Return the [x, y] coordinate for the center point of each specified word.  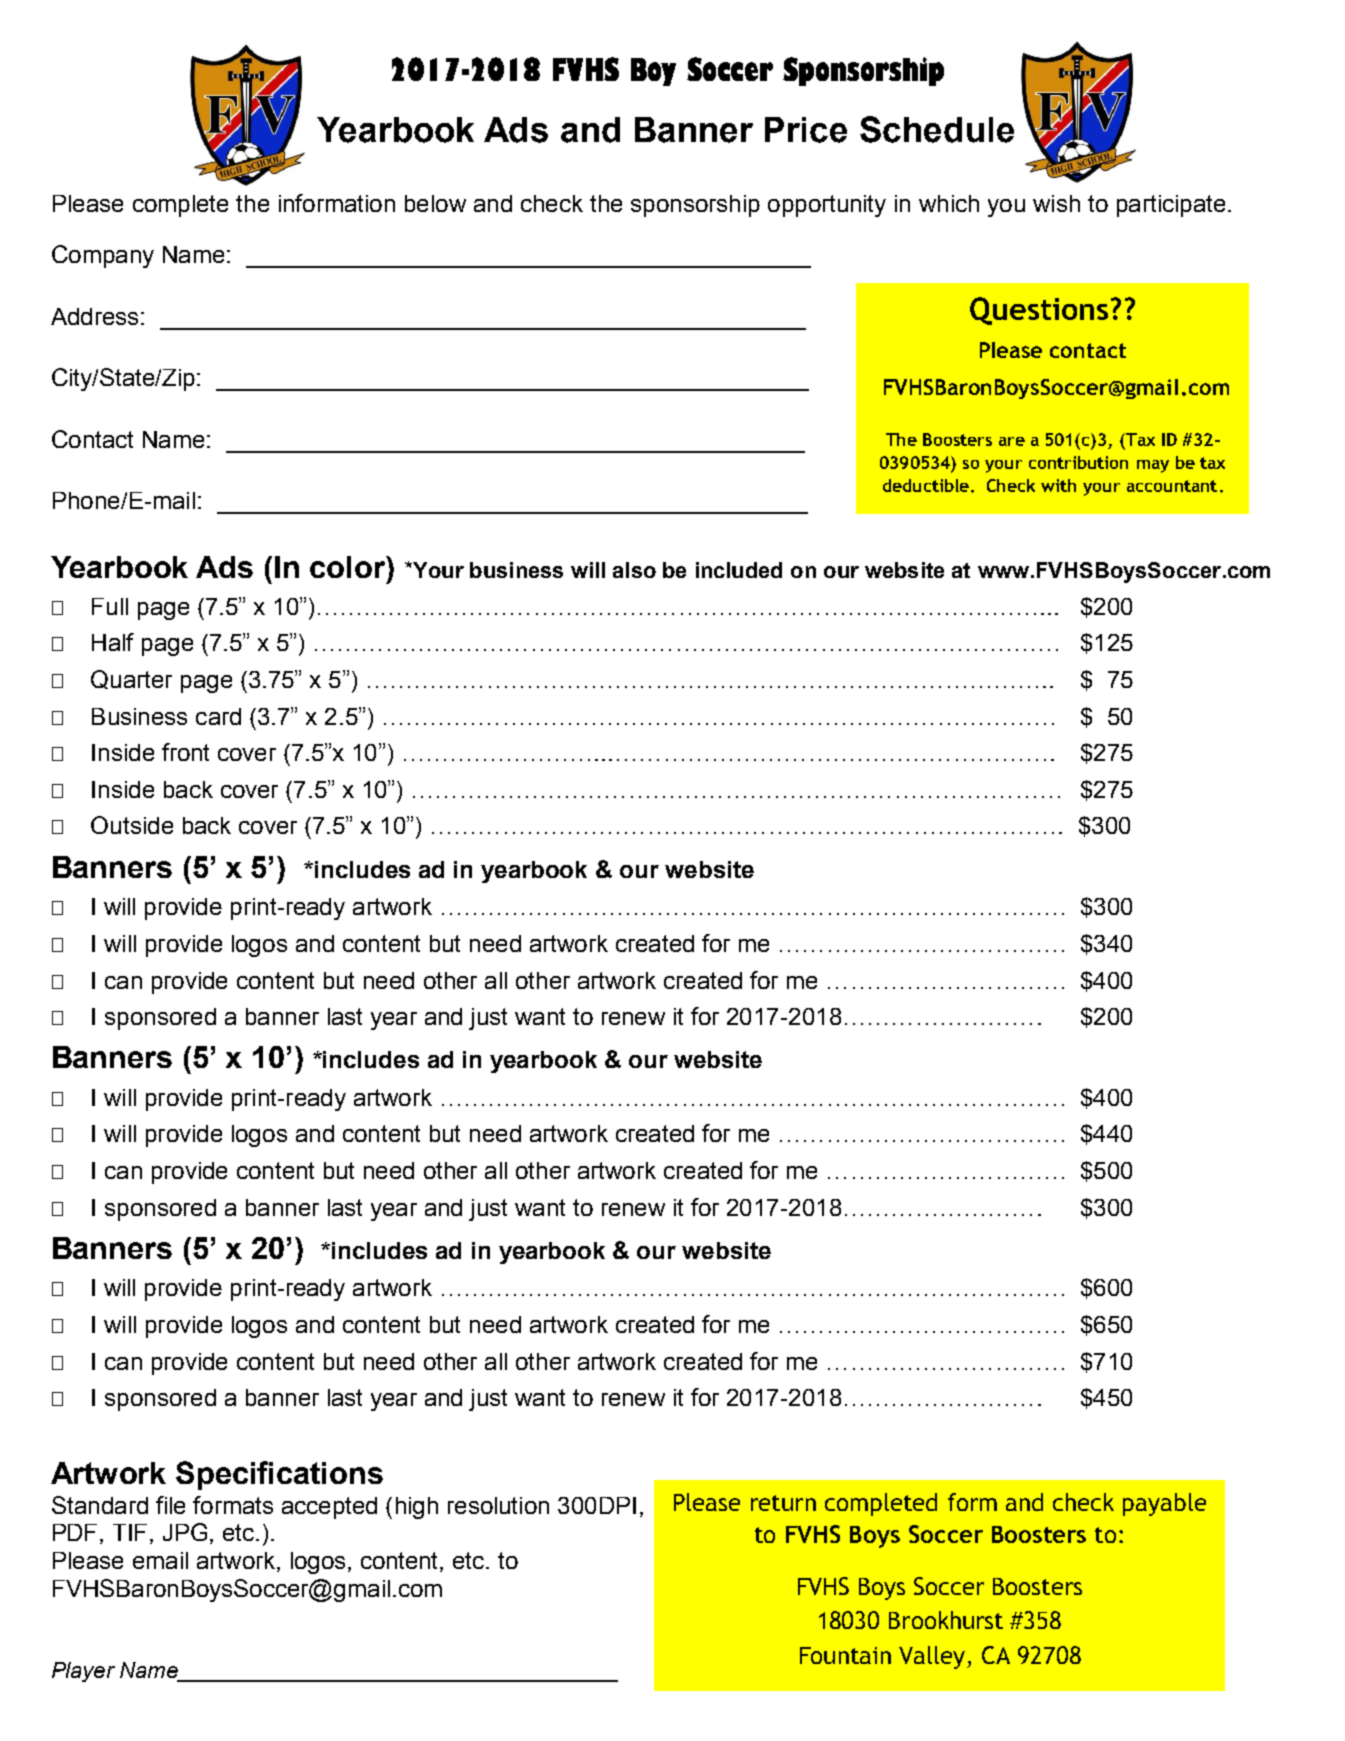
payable [1164, 1504]
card [218, 716]
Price [806, 130]
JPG [185, 1532]
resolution [498, 1505]
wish [1056, 203]
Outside [132, 825]
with [1058, 485]
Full [110, 606]
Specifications [279, 1475]
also [634, 570]
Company [103, 256]
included [739, 570]
